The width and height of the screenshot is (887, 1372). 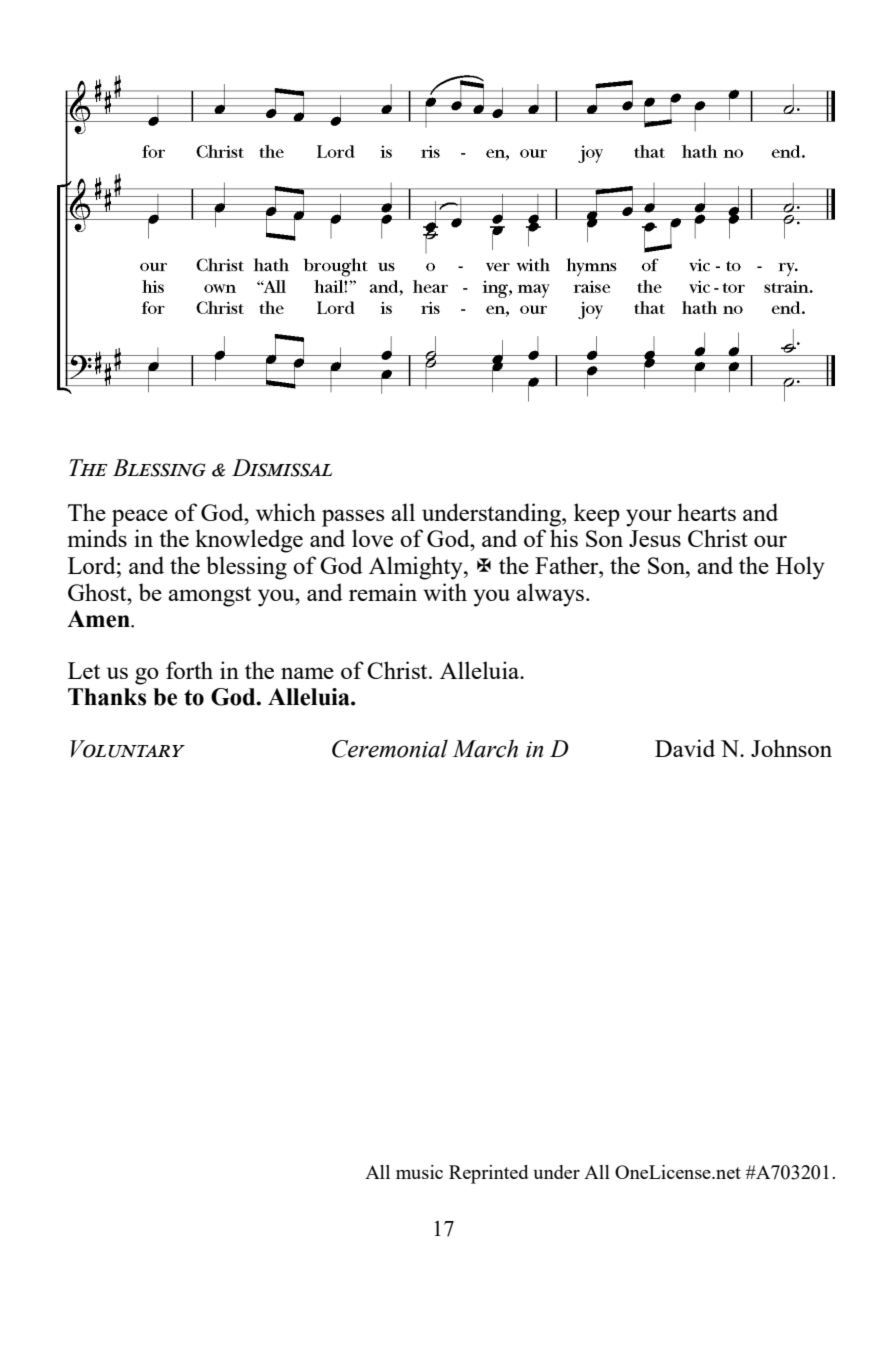 I want to click on passes, so click(x=353, y=518).
